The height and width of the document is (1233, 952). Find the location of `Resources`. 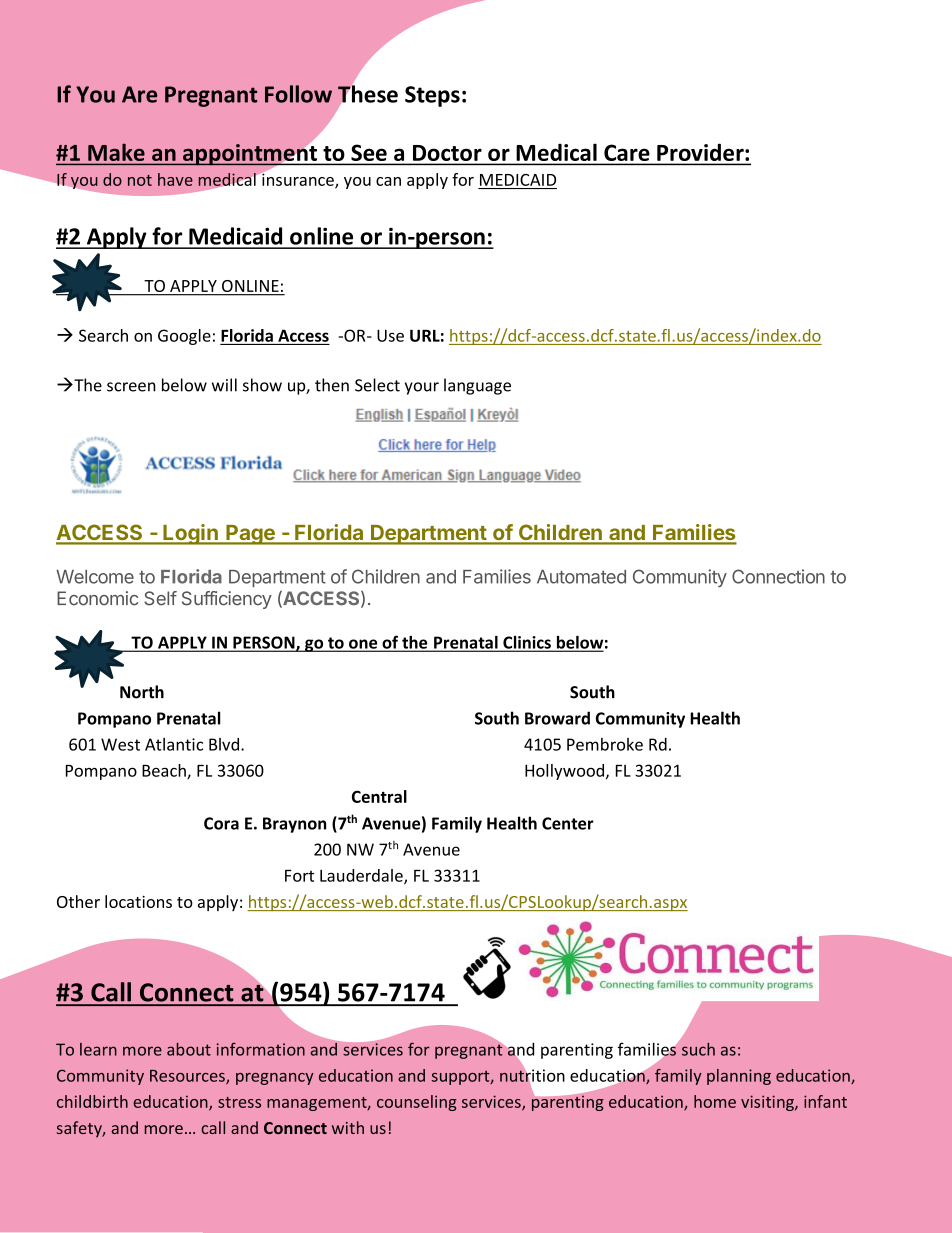

Resources is located at coordinates (188, 1077).
